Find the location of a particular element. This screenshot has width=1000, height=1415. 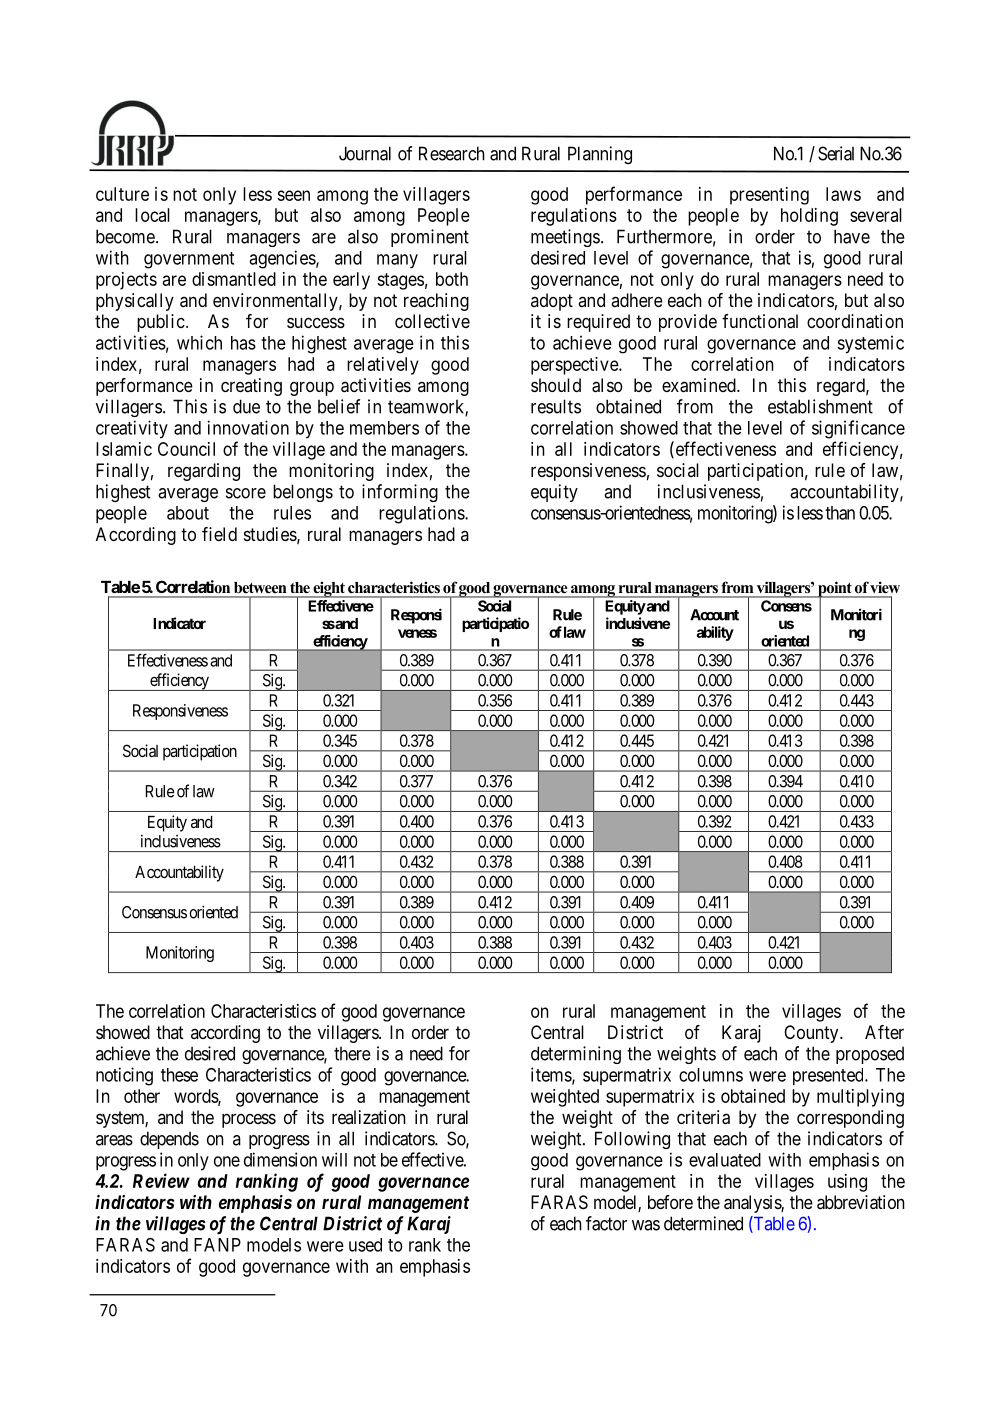

results is located at coordinates (556, 406).
